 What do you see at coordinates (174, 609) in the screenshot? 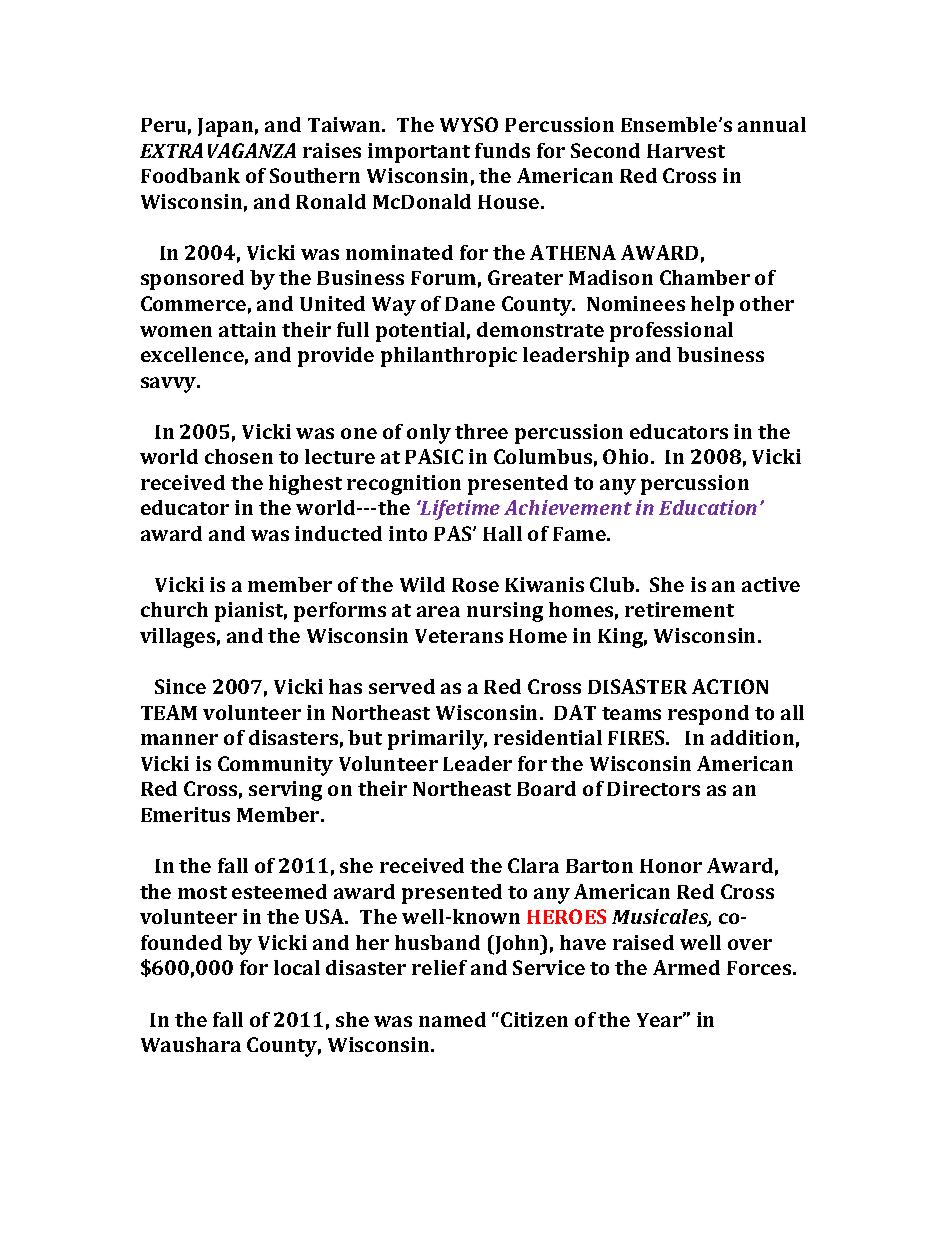
I see `church` at bounding box center [174, 609].
